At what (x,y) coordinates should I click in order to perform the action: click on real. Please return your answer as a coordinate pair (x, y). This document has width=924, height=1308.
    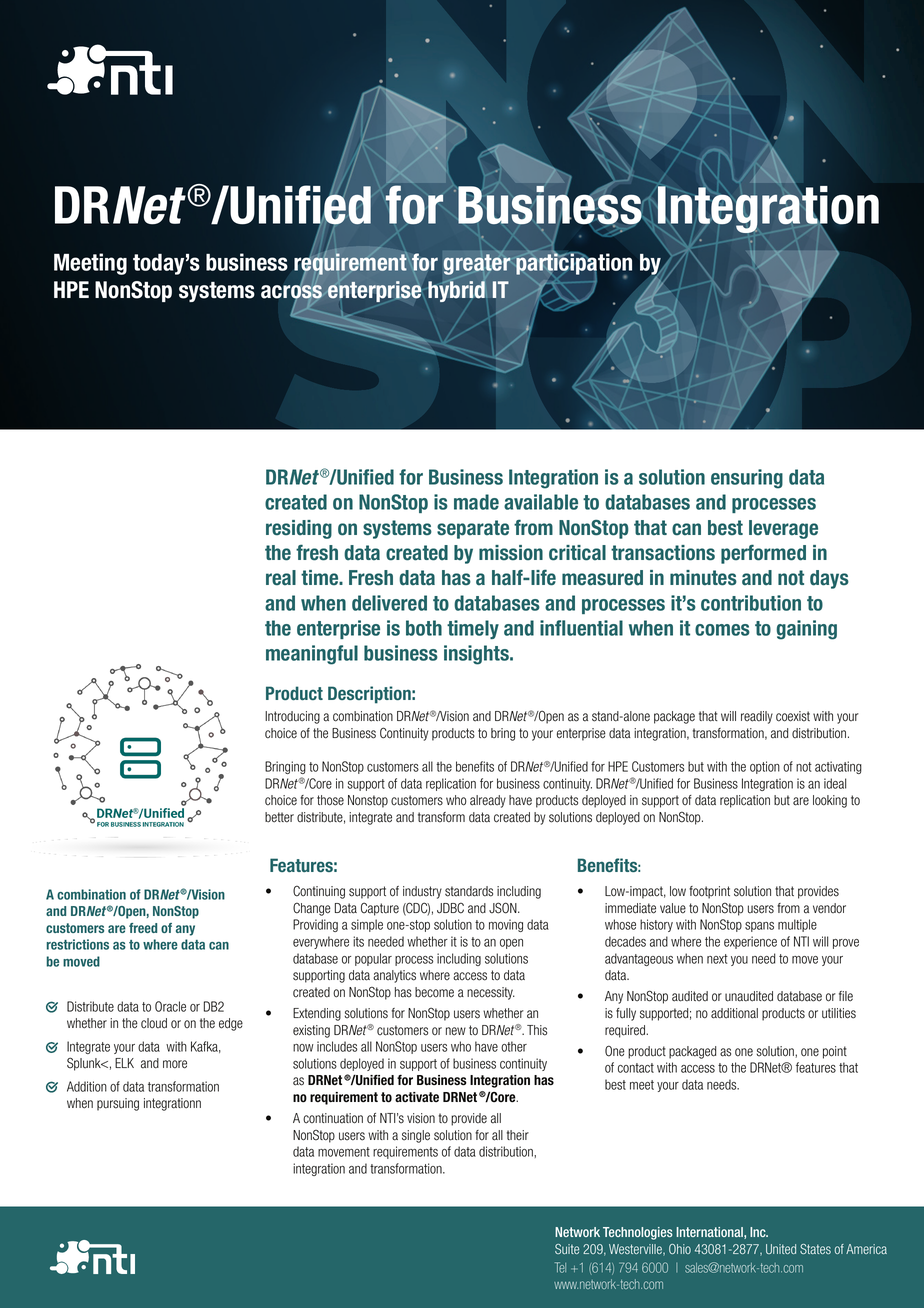
    Looking at the image, I should click on (281, 578).
